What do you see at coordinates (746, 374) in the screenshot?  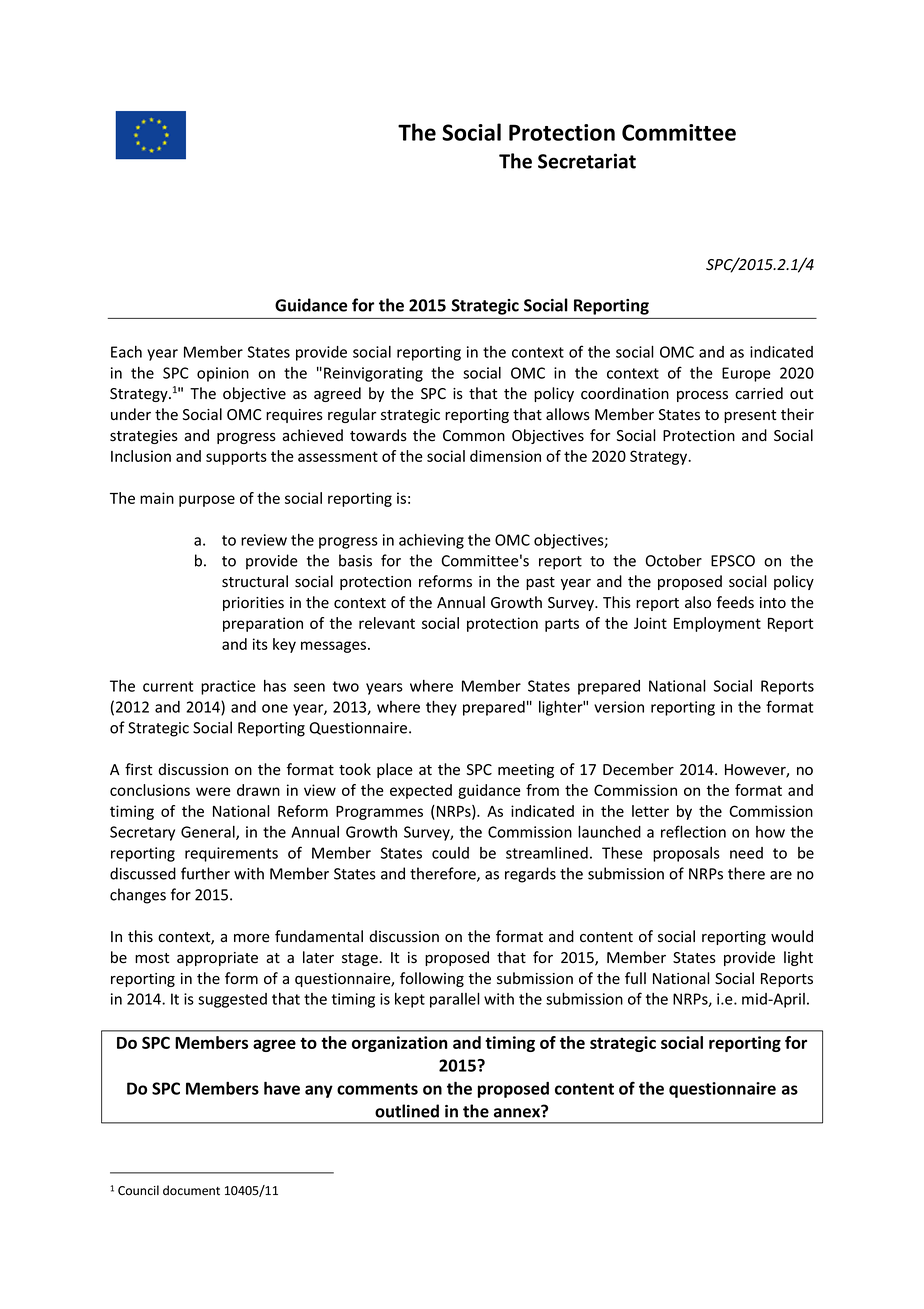 I see `Europe` at bounding box center [746, 374].
